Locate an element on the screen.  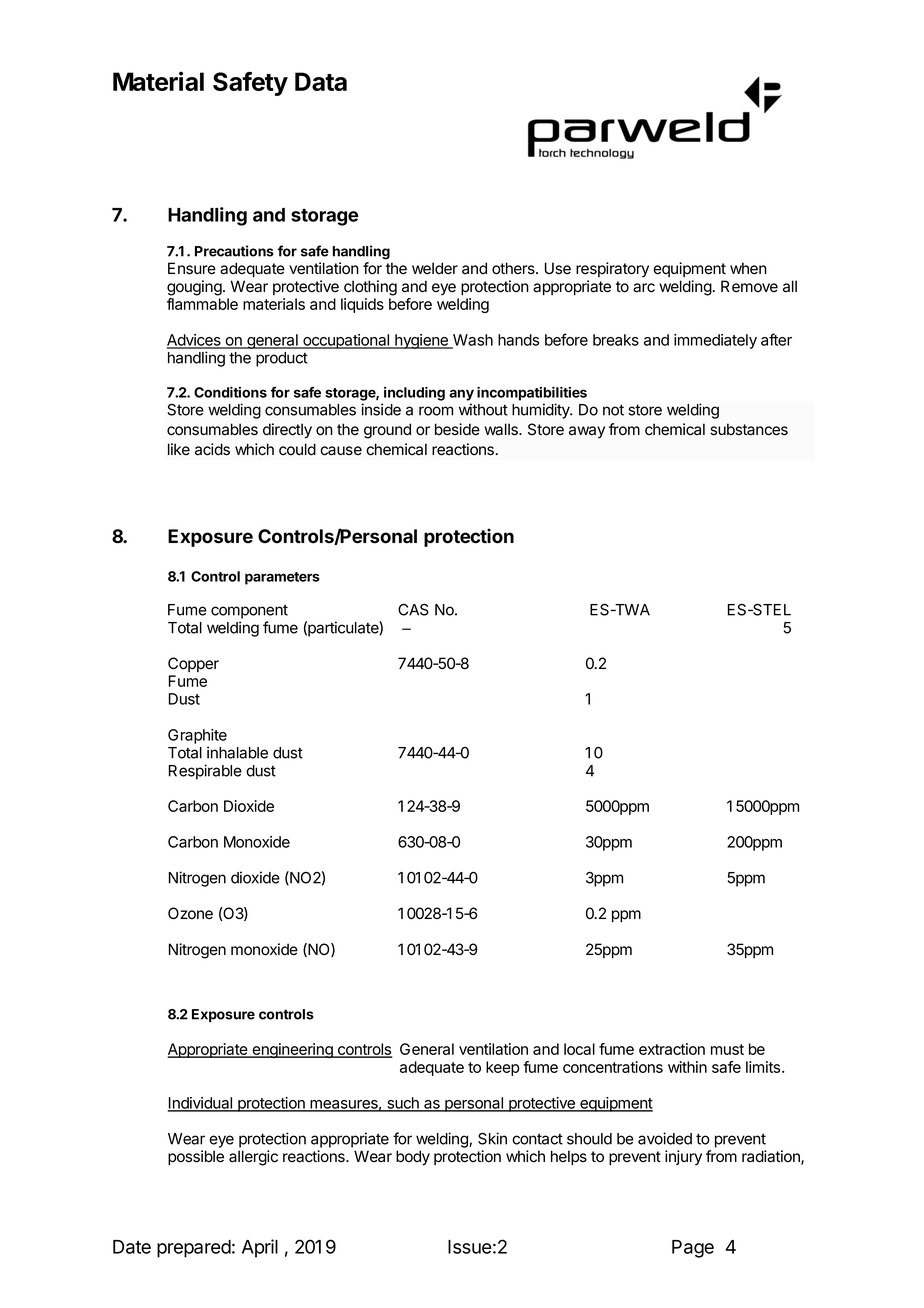
when is located at coordinates (748, 268).
